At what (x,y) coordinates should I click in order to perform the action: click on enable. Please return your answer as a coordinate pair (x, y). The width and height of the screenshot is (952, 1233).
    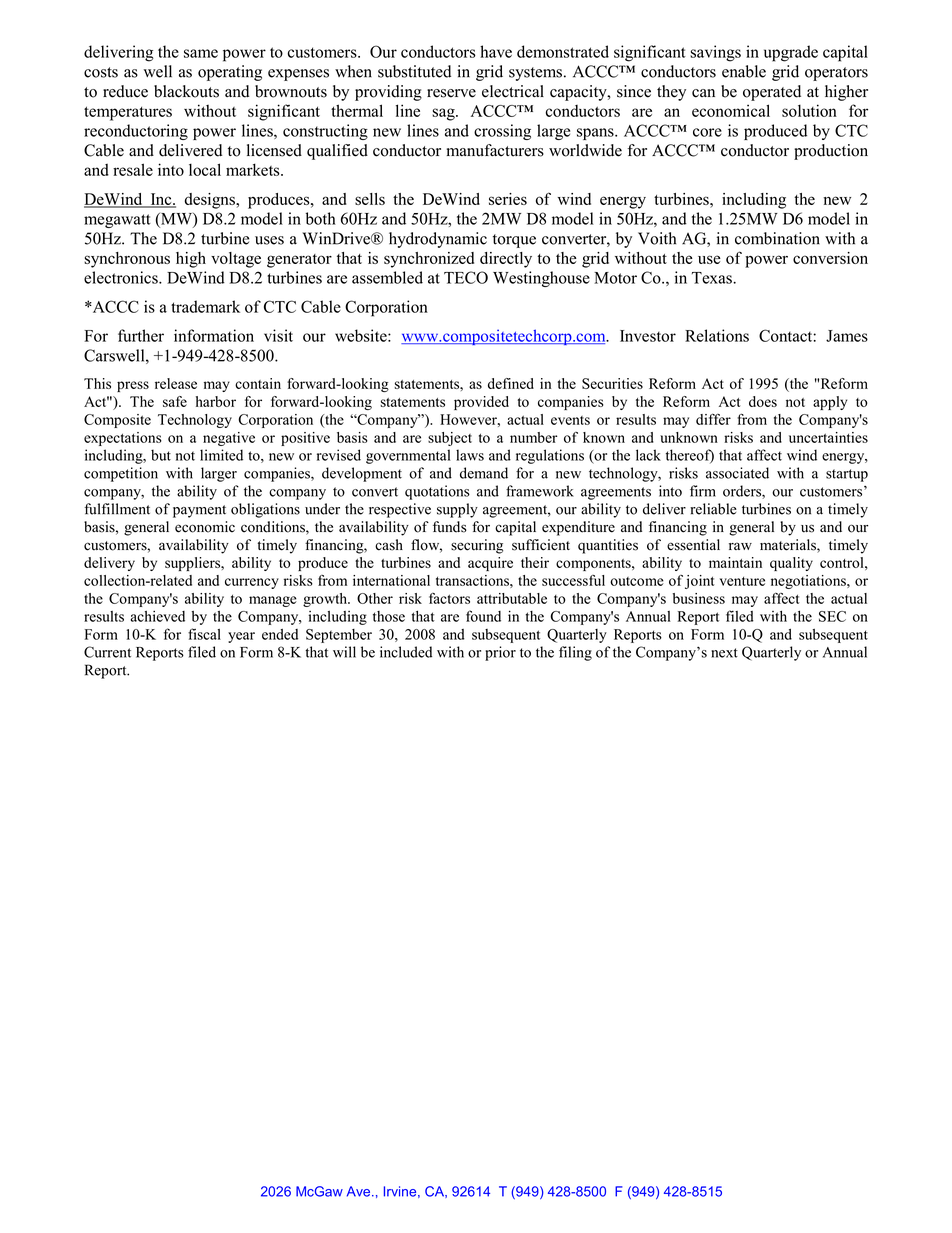
    Looking at the image, I should click on (744, 71).
